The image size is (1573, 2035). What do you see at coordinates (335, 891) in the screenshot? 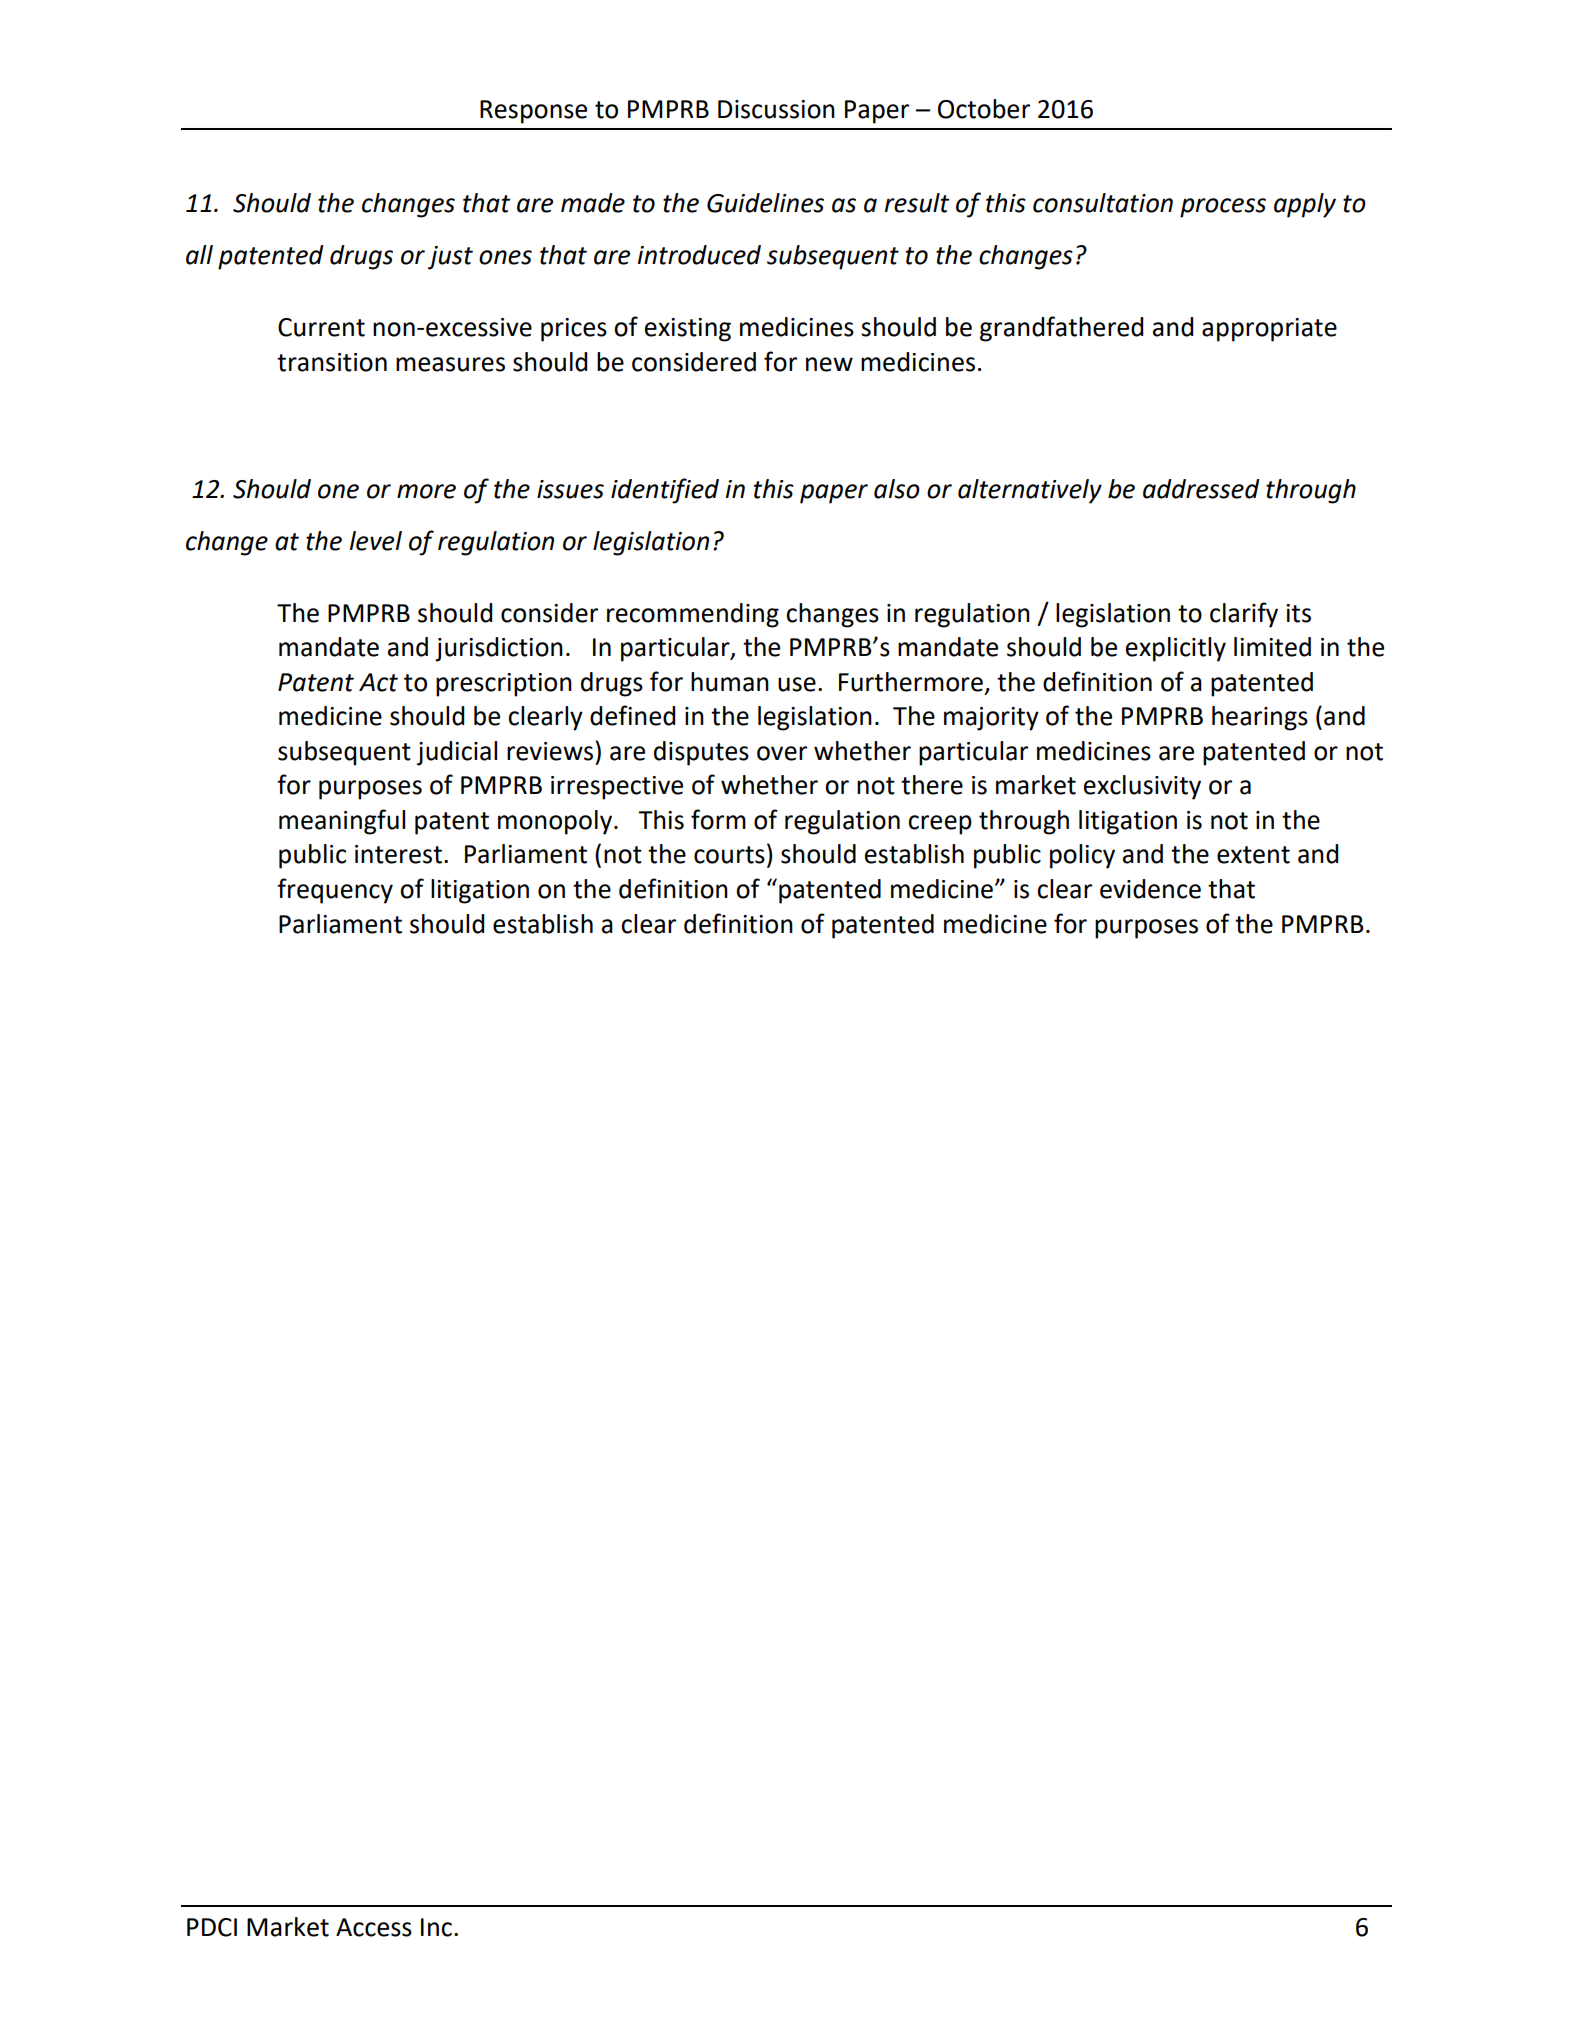
I see `frequency` at bounding box center [335, 891].
